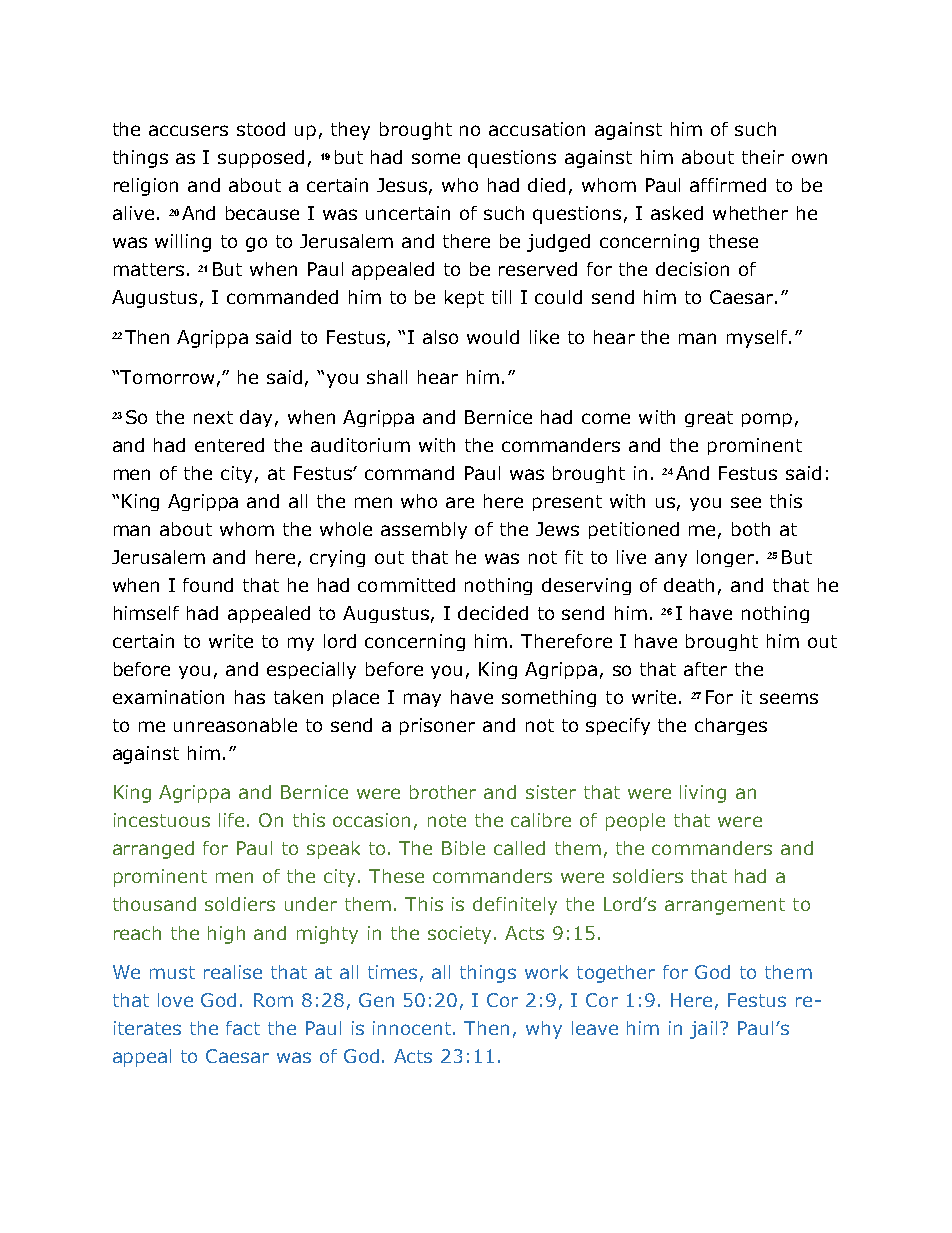 The width and height of the page is (952, 1233). What do you see at coordinates (175, 1000) in the page?
I see `love` at bounding box center [175, 1000].
